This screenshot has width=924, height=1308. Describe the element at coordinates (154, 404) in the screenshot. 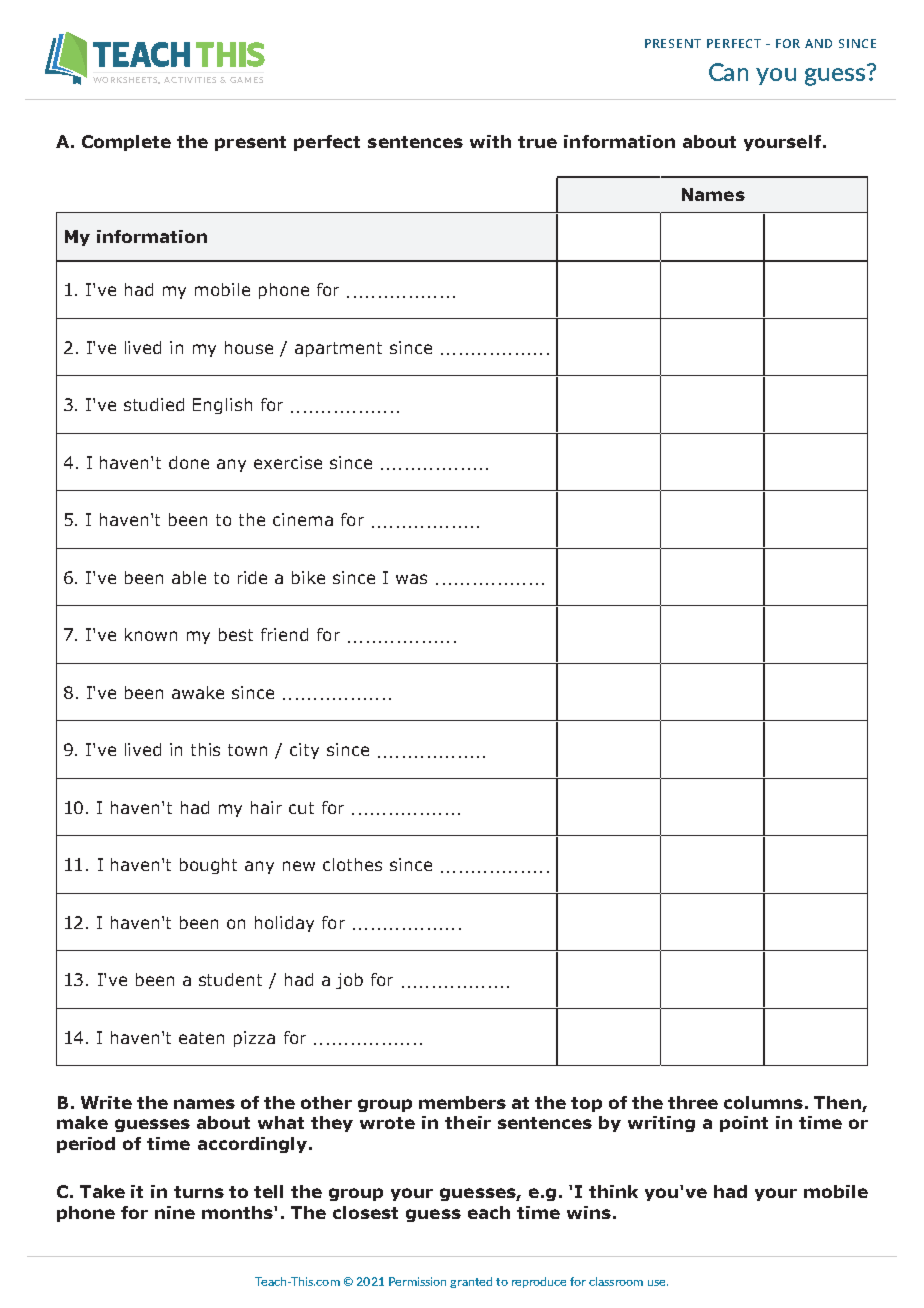

I see `studied` at that location.
